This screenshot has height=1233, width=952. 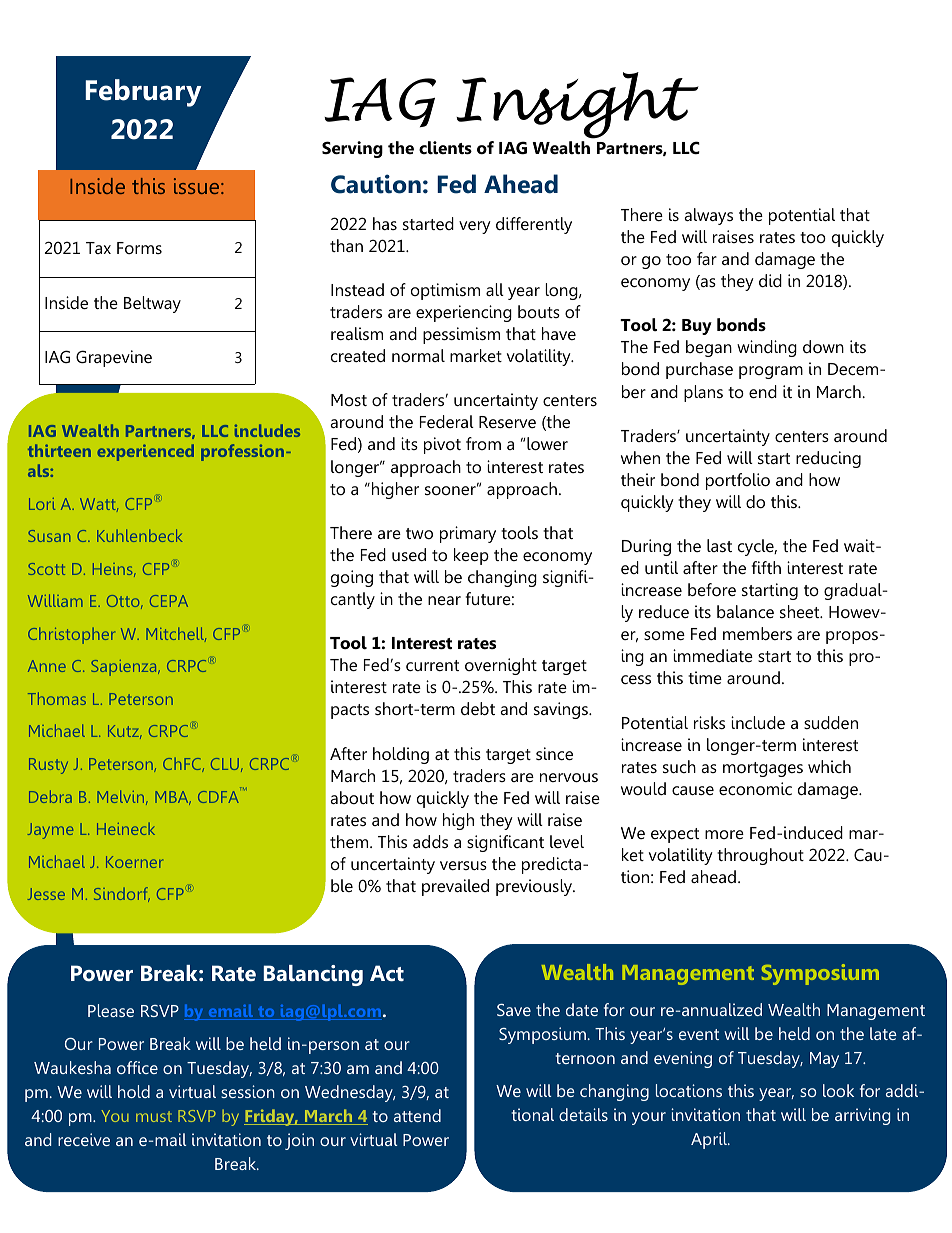 What do you see at coordinates (143, 93) in the screenshot?
I see `February` at bounding box center [143, 93].
